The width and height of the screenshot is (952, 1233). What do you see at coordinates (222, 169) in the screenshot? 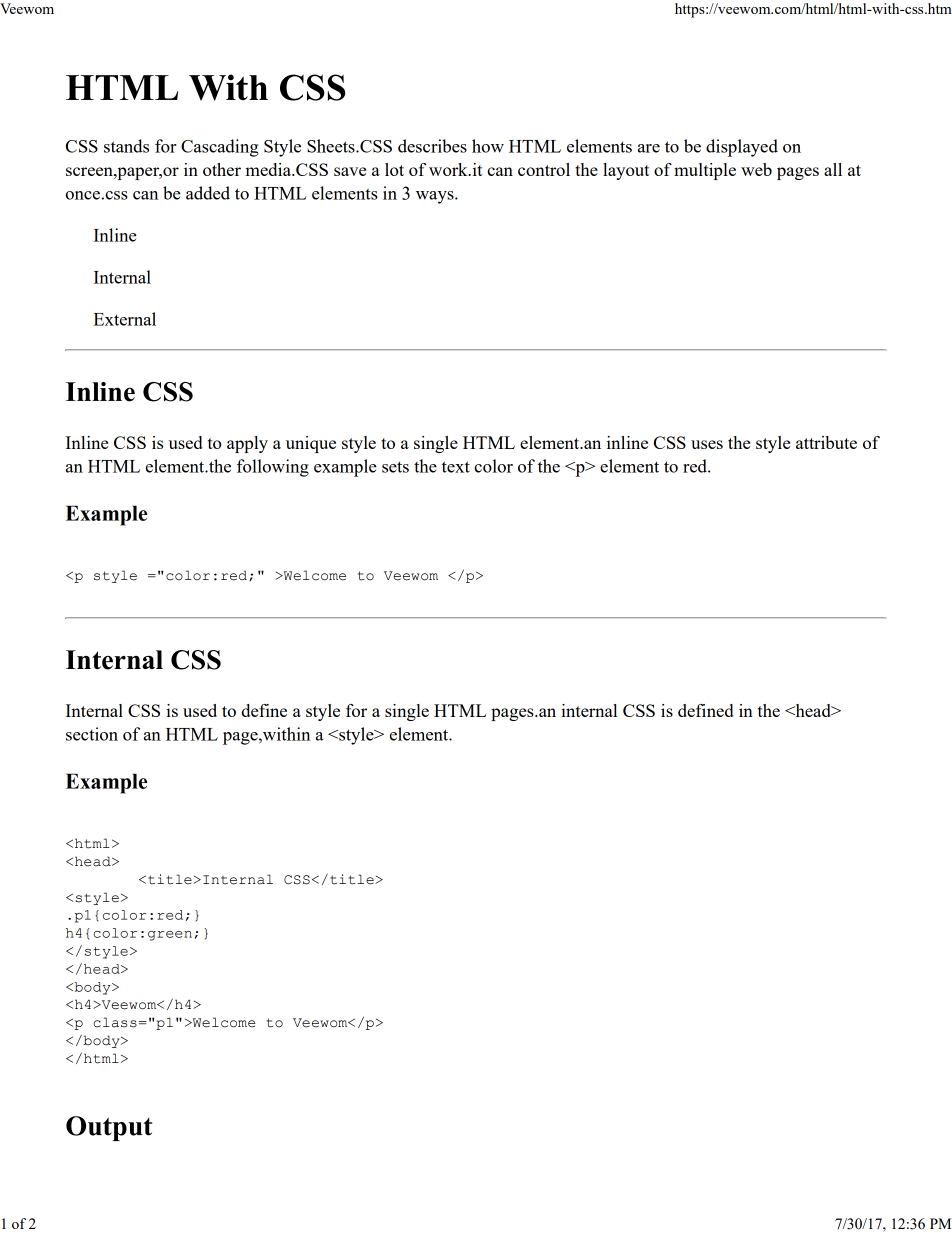
I see `other` at bounding box center [222, 169].
